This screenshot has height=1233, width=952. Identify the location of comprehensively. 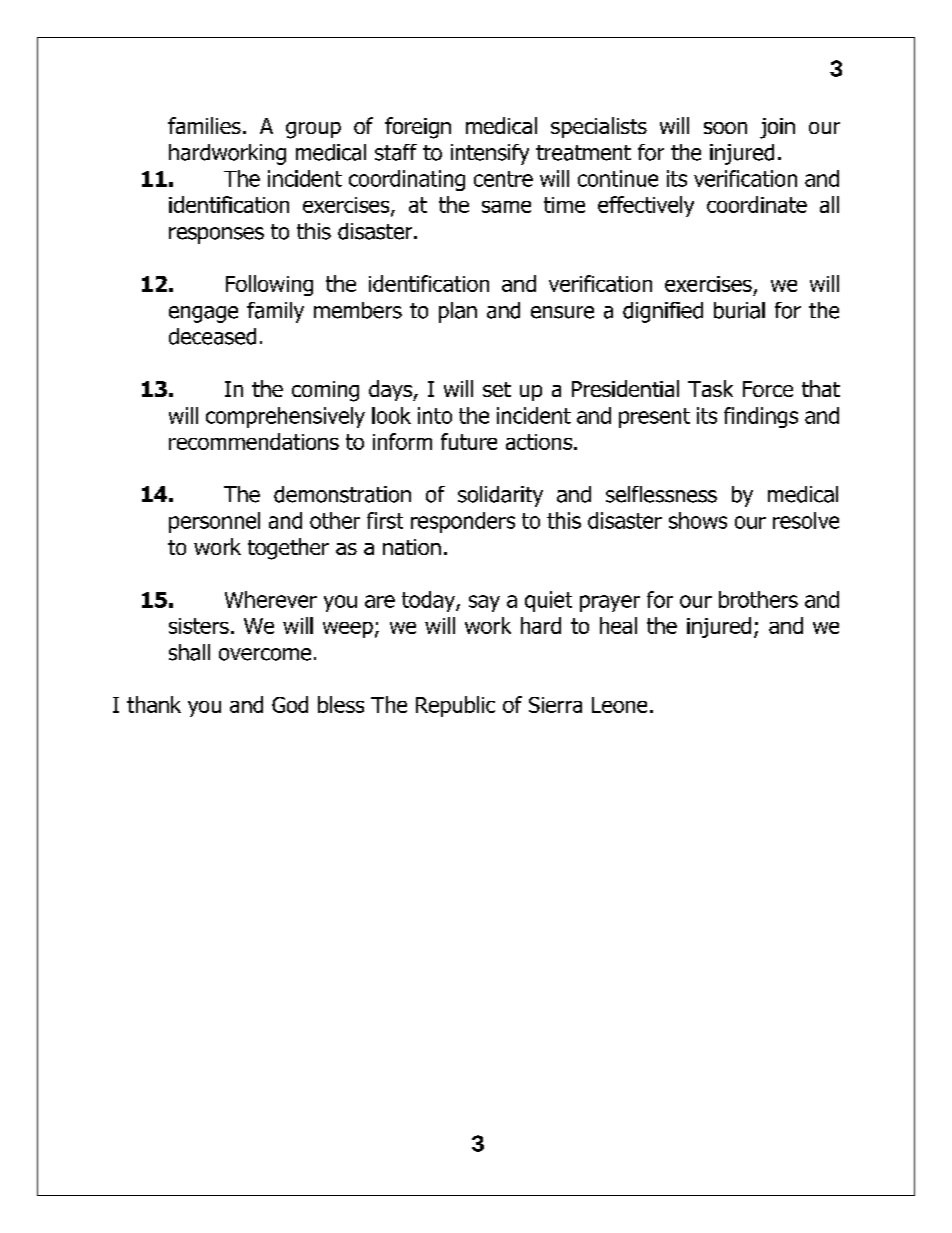
(285, 417).
